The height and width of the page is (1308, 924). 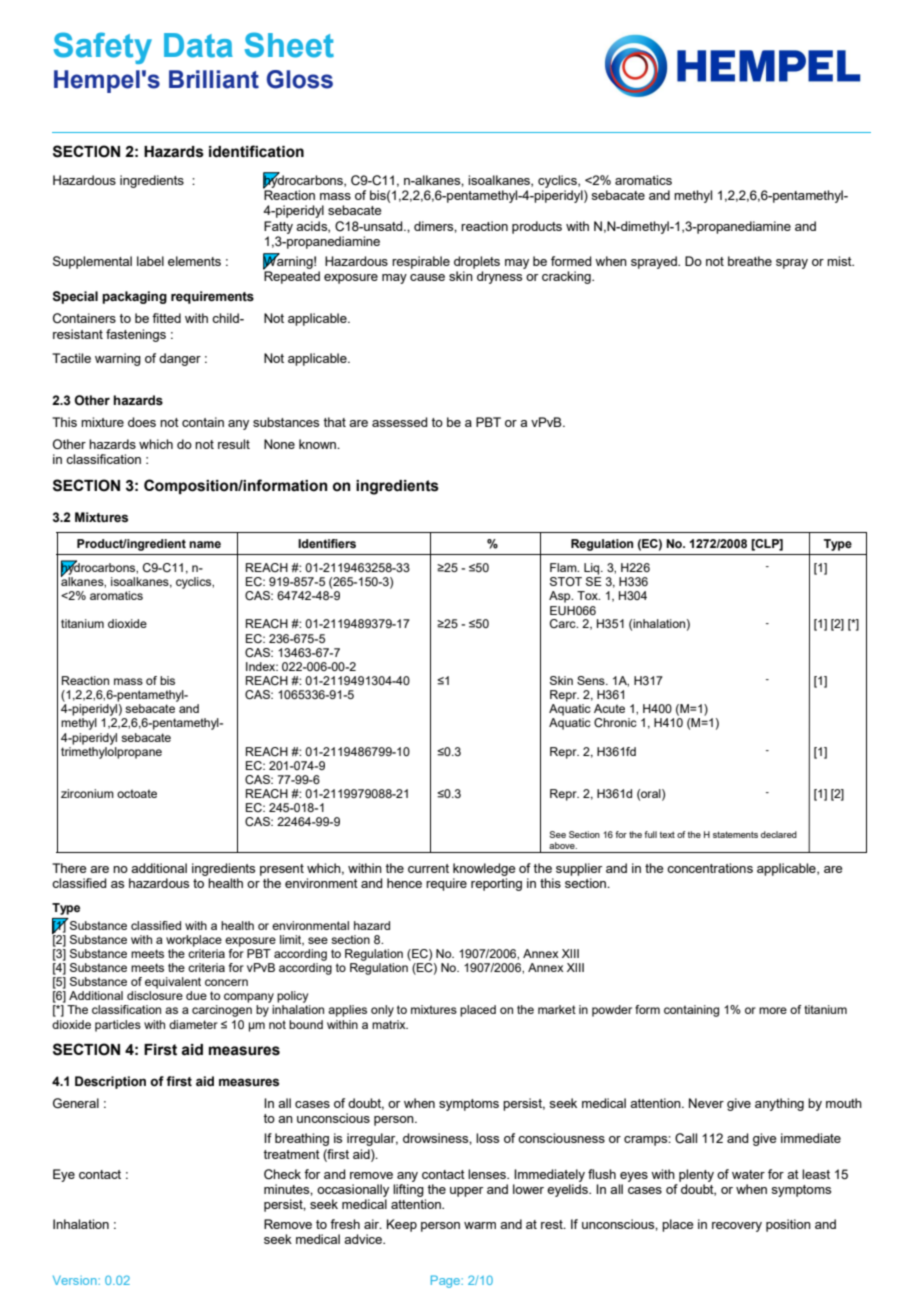 What do you see at coordinates (180, 359) in the page?
I see `danger` at bounding box center [180, 359].
